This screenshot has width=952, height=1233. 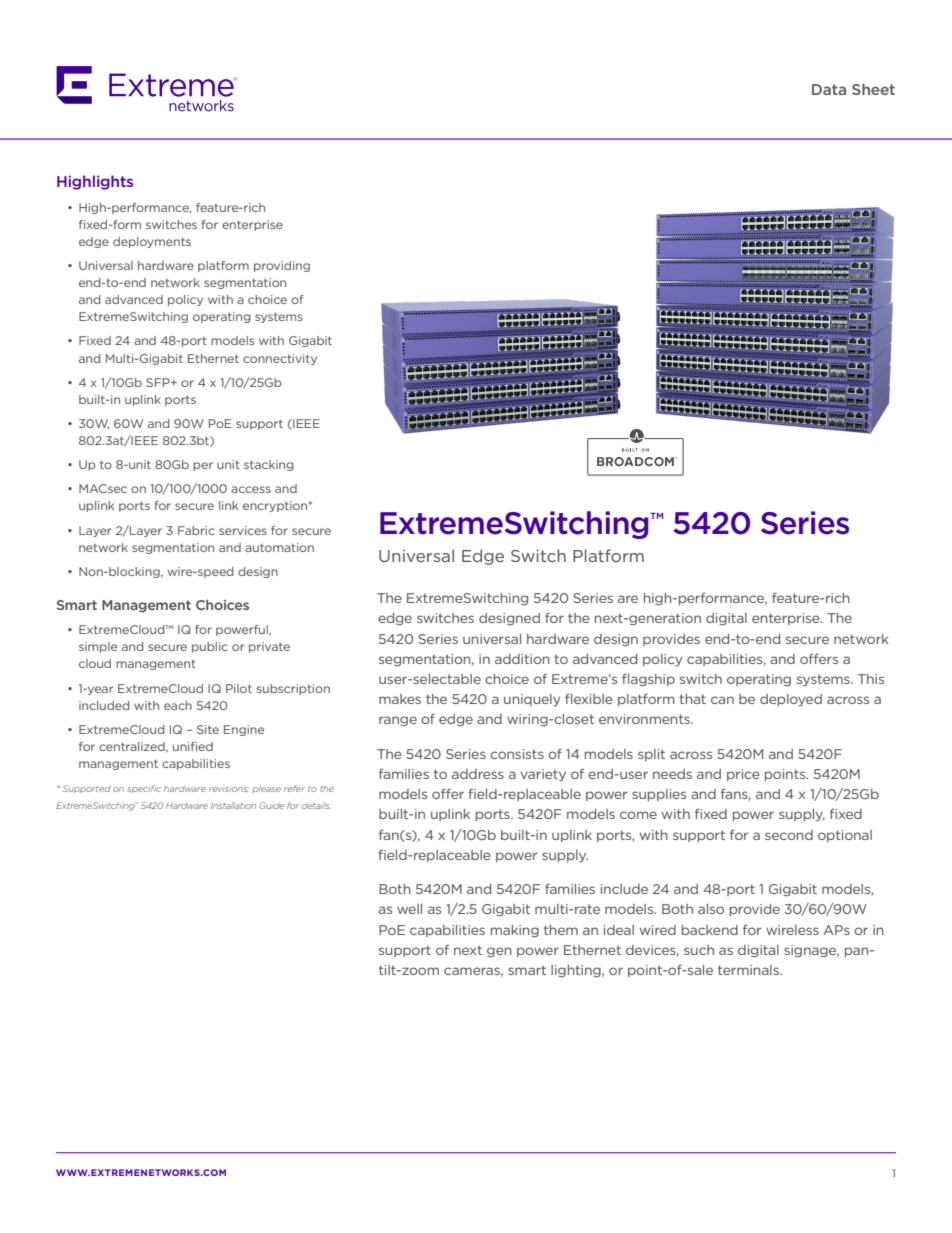 I want to click on public, so click(x=210, y=647).
